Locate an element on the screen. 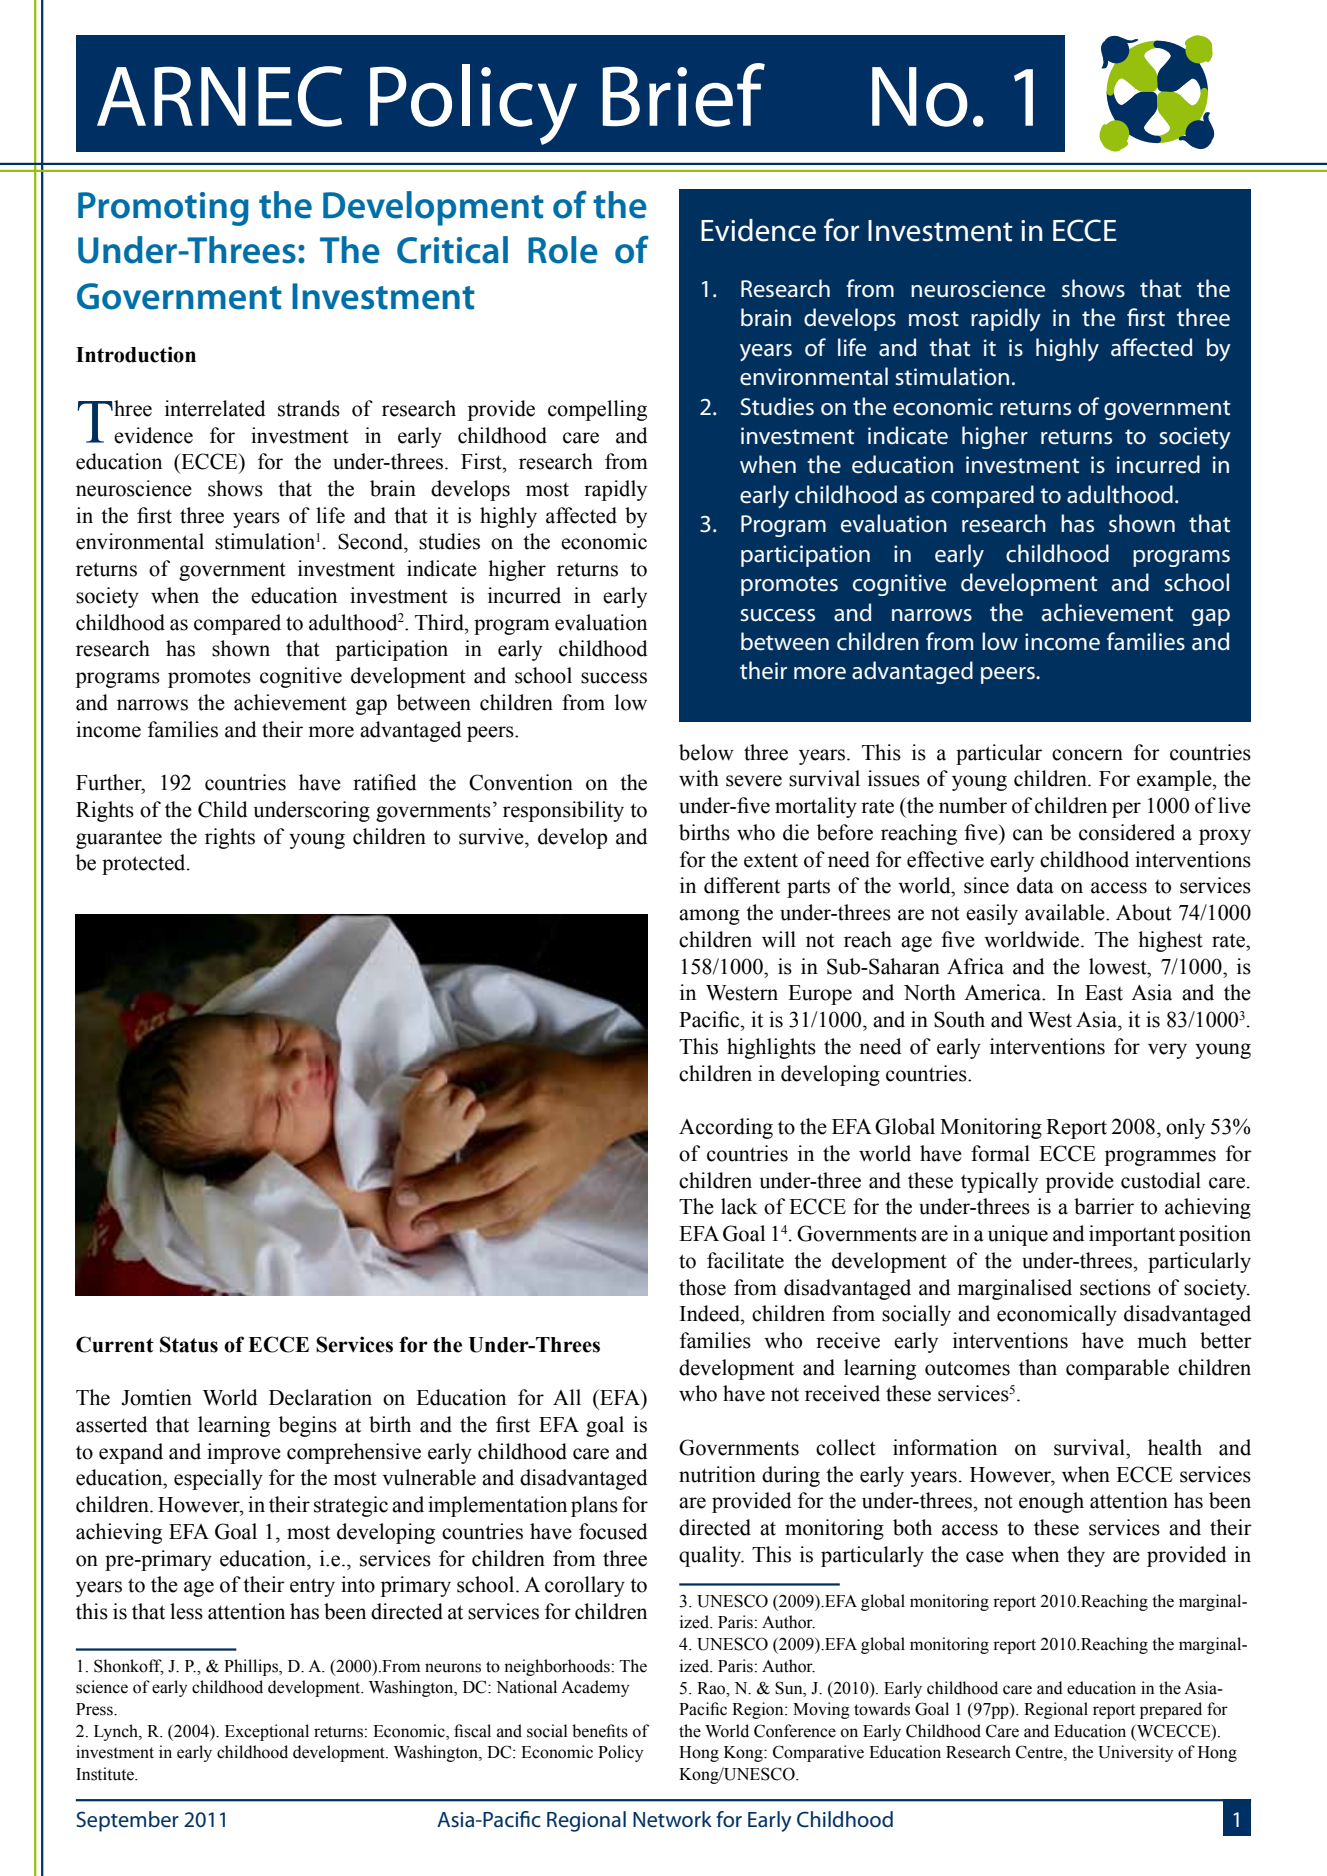 The image size is (1327, 1876). Status is located at coordinates (189, 1344).
